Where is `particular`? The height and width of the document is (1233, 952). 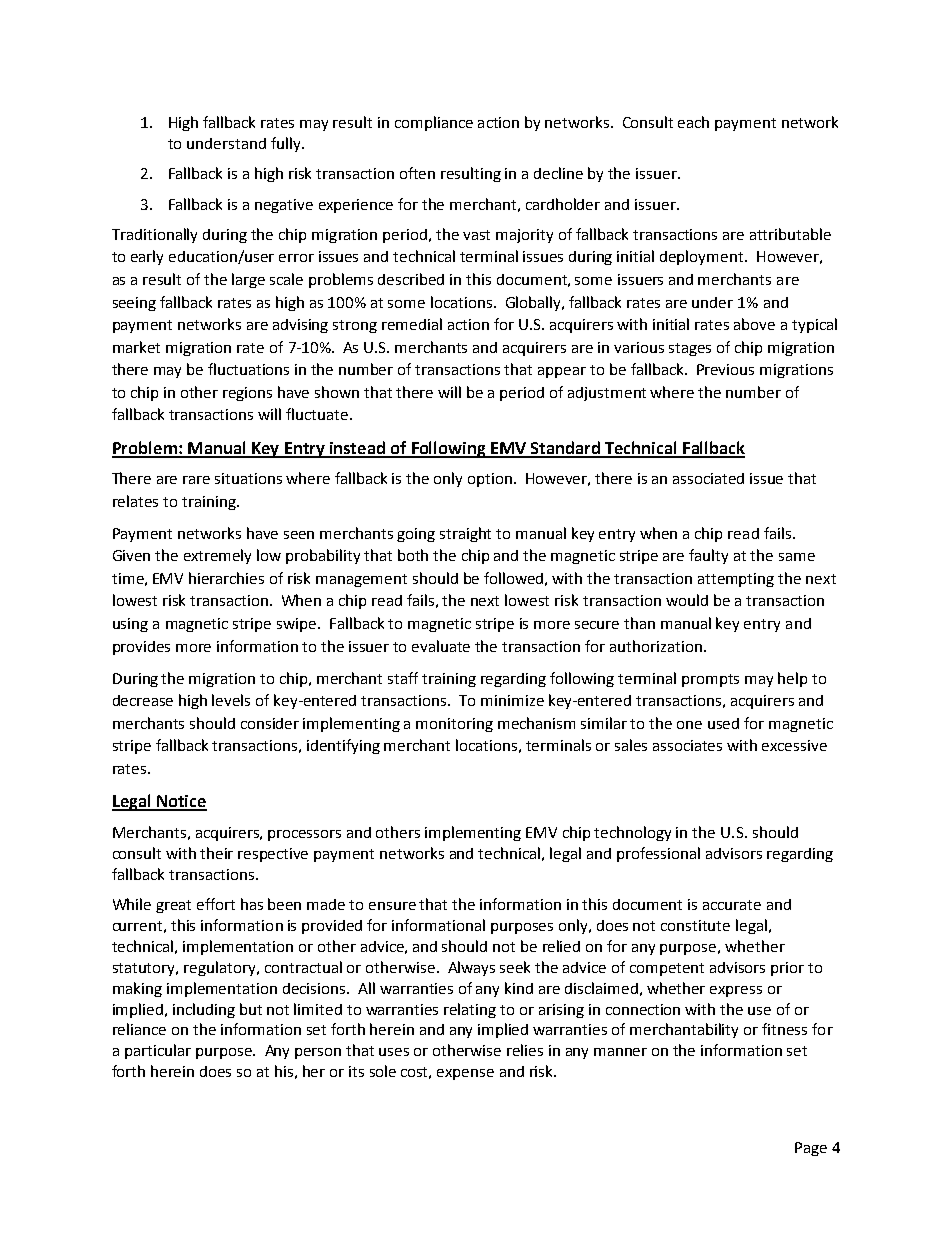
particular is located at coordinates (158, 1051).
